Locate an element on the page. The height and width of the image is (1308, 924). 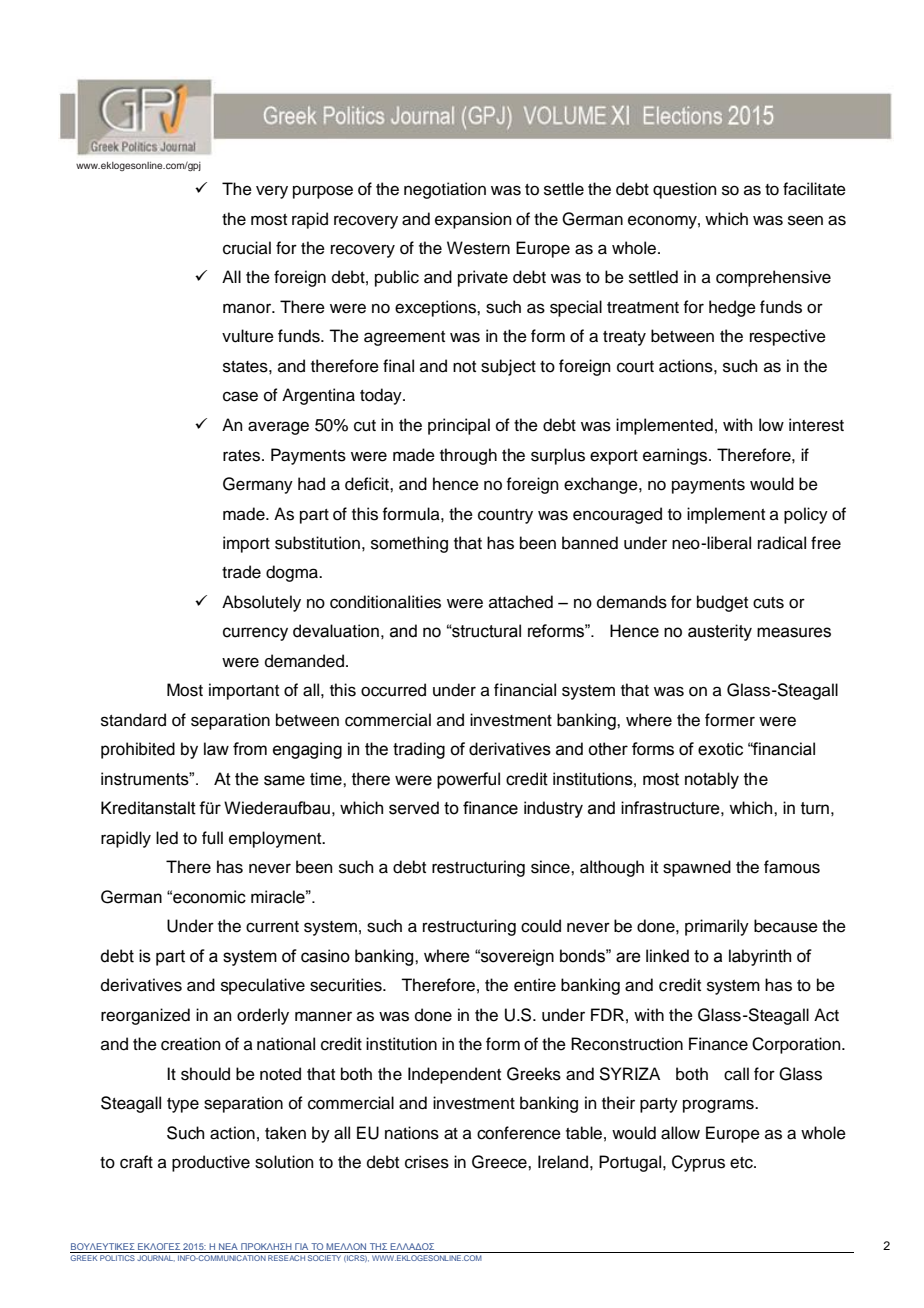
full is located at coordinates (212, 838).
